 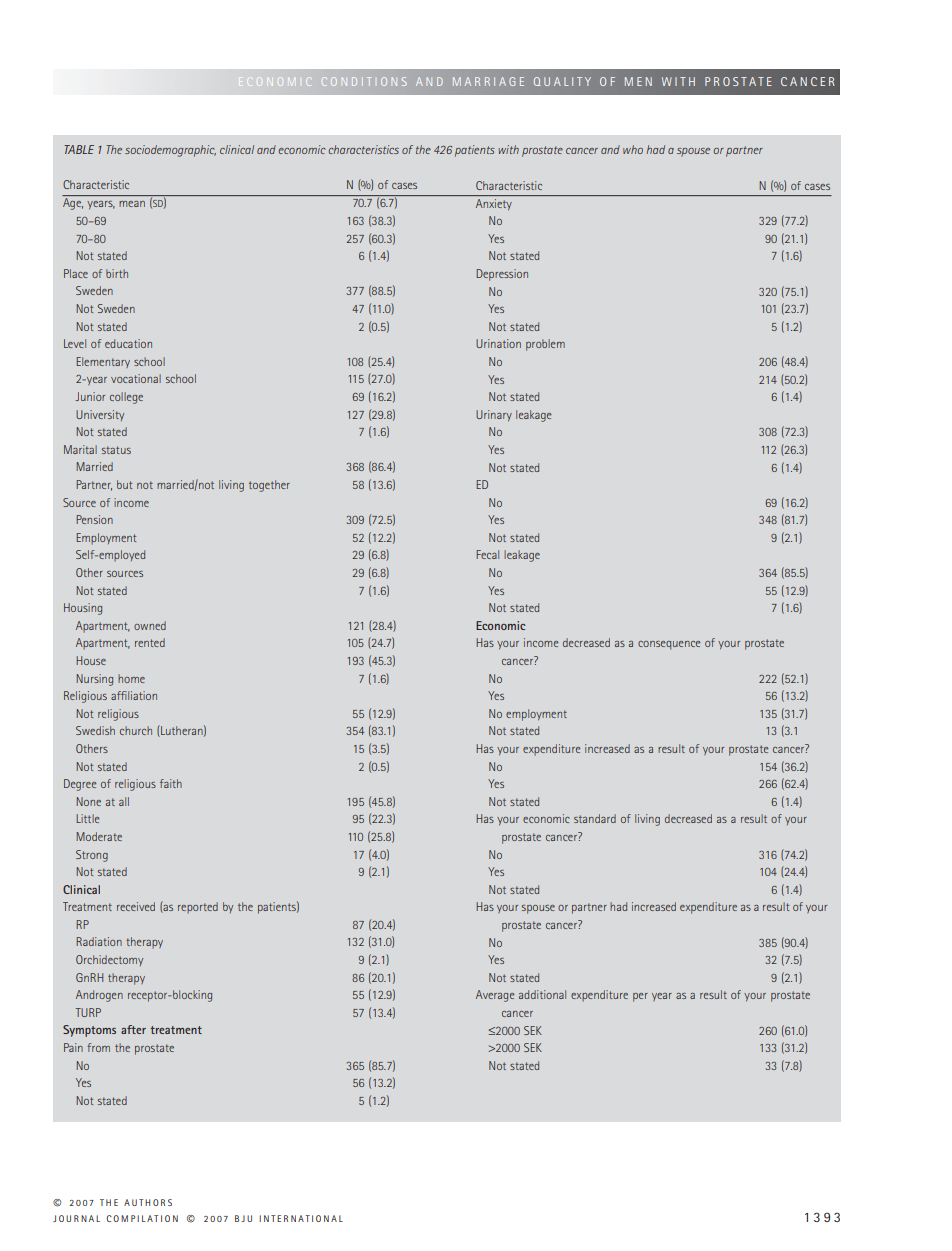 I want to click on reported, so click(x=198, y=908).
